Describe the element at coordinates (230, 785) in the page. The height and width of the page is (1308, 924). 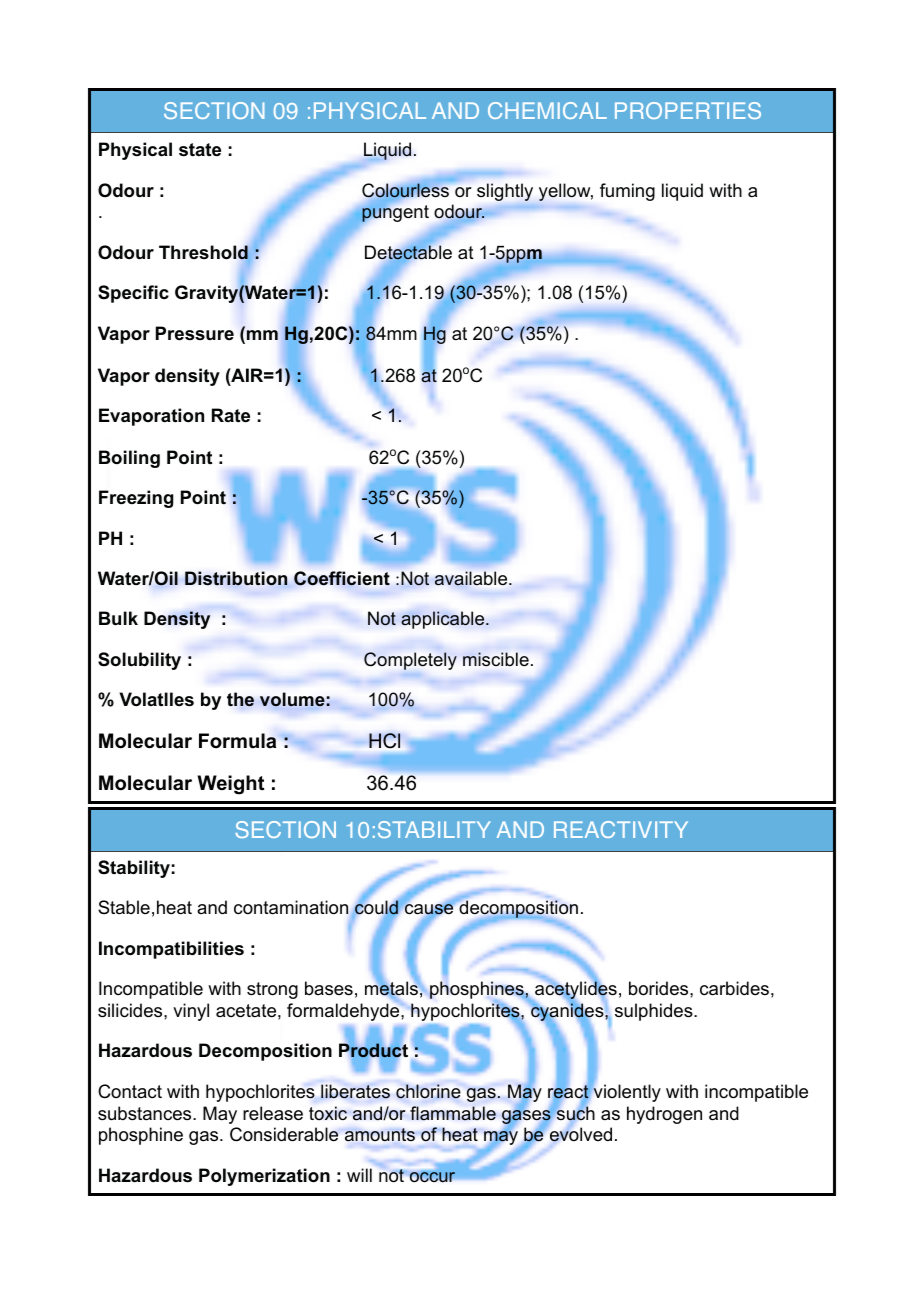
I see `Weight` at that location.
